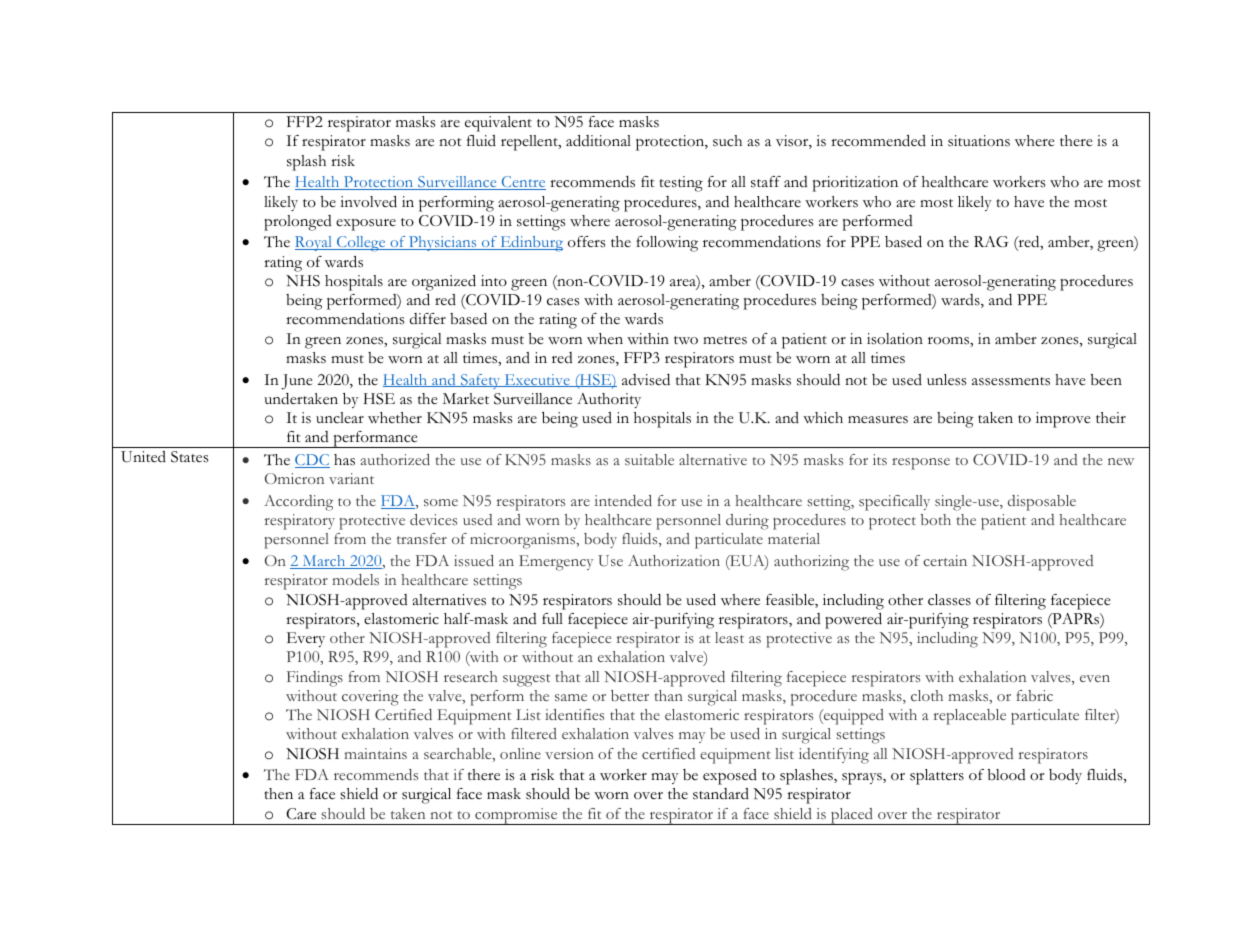 This page has height=952, width=1233. Describe the element at coordinates (1042, 503) in the page. I see `disposable` at that location.
